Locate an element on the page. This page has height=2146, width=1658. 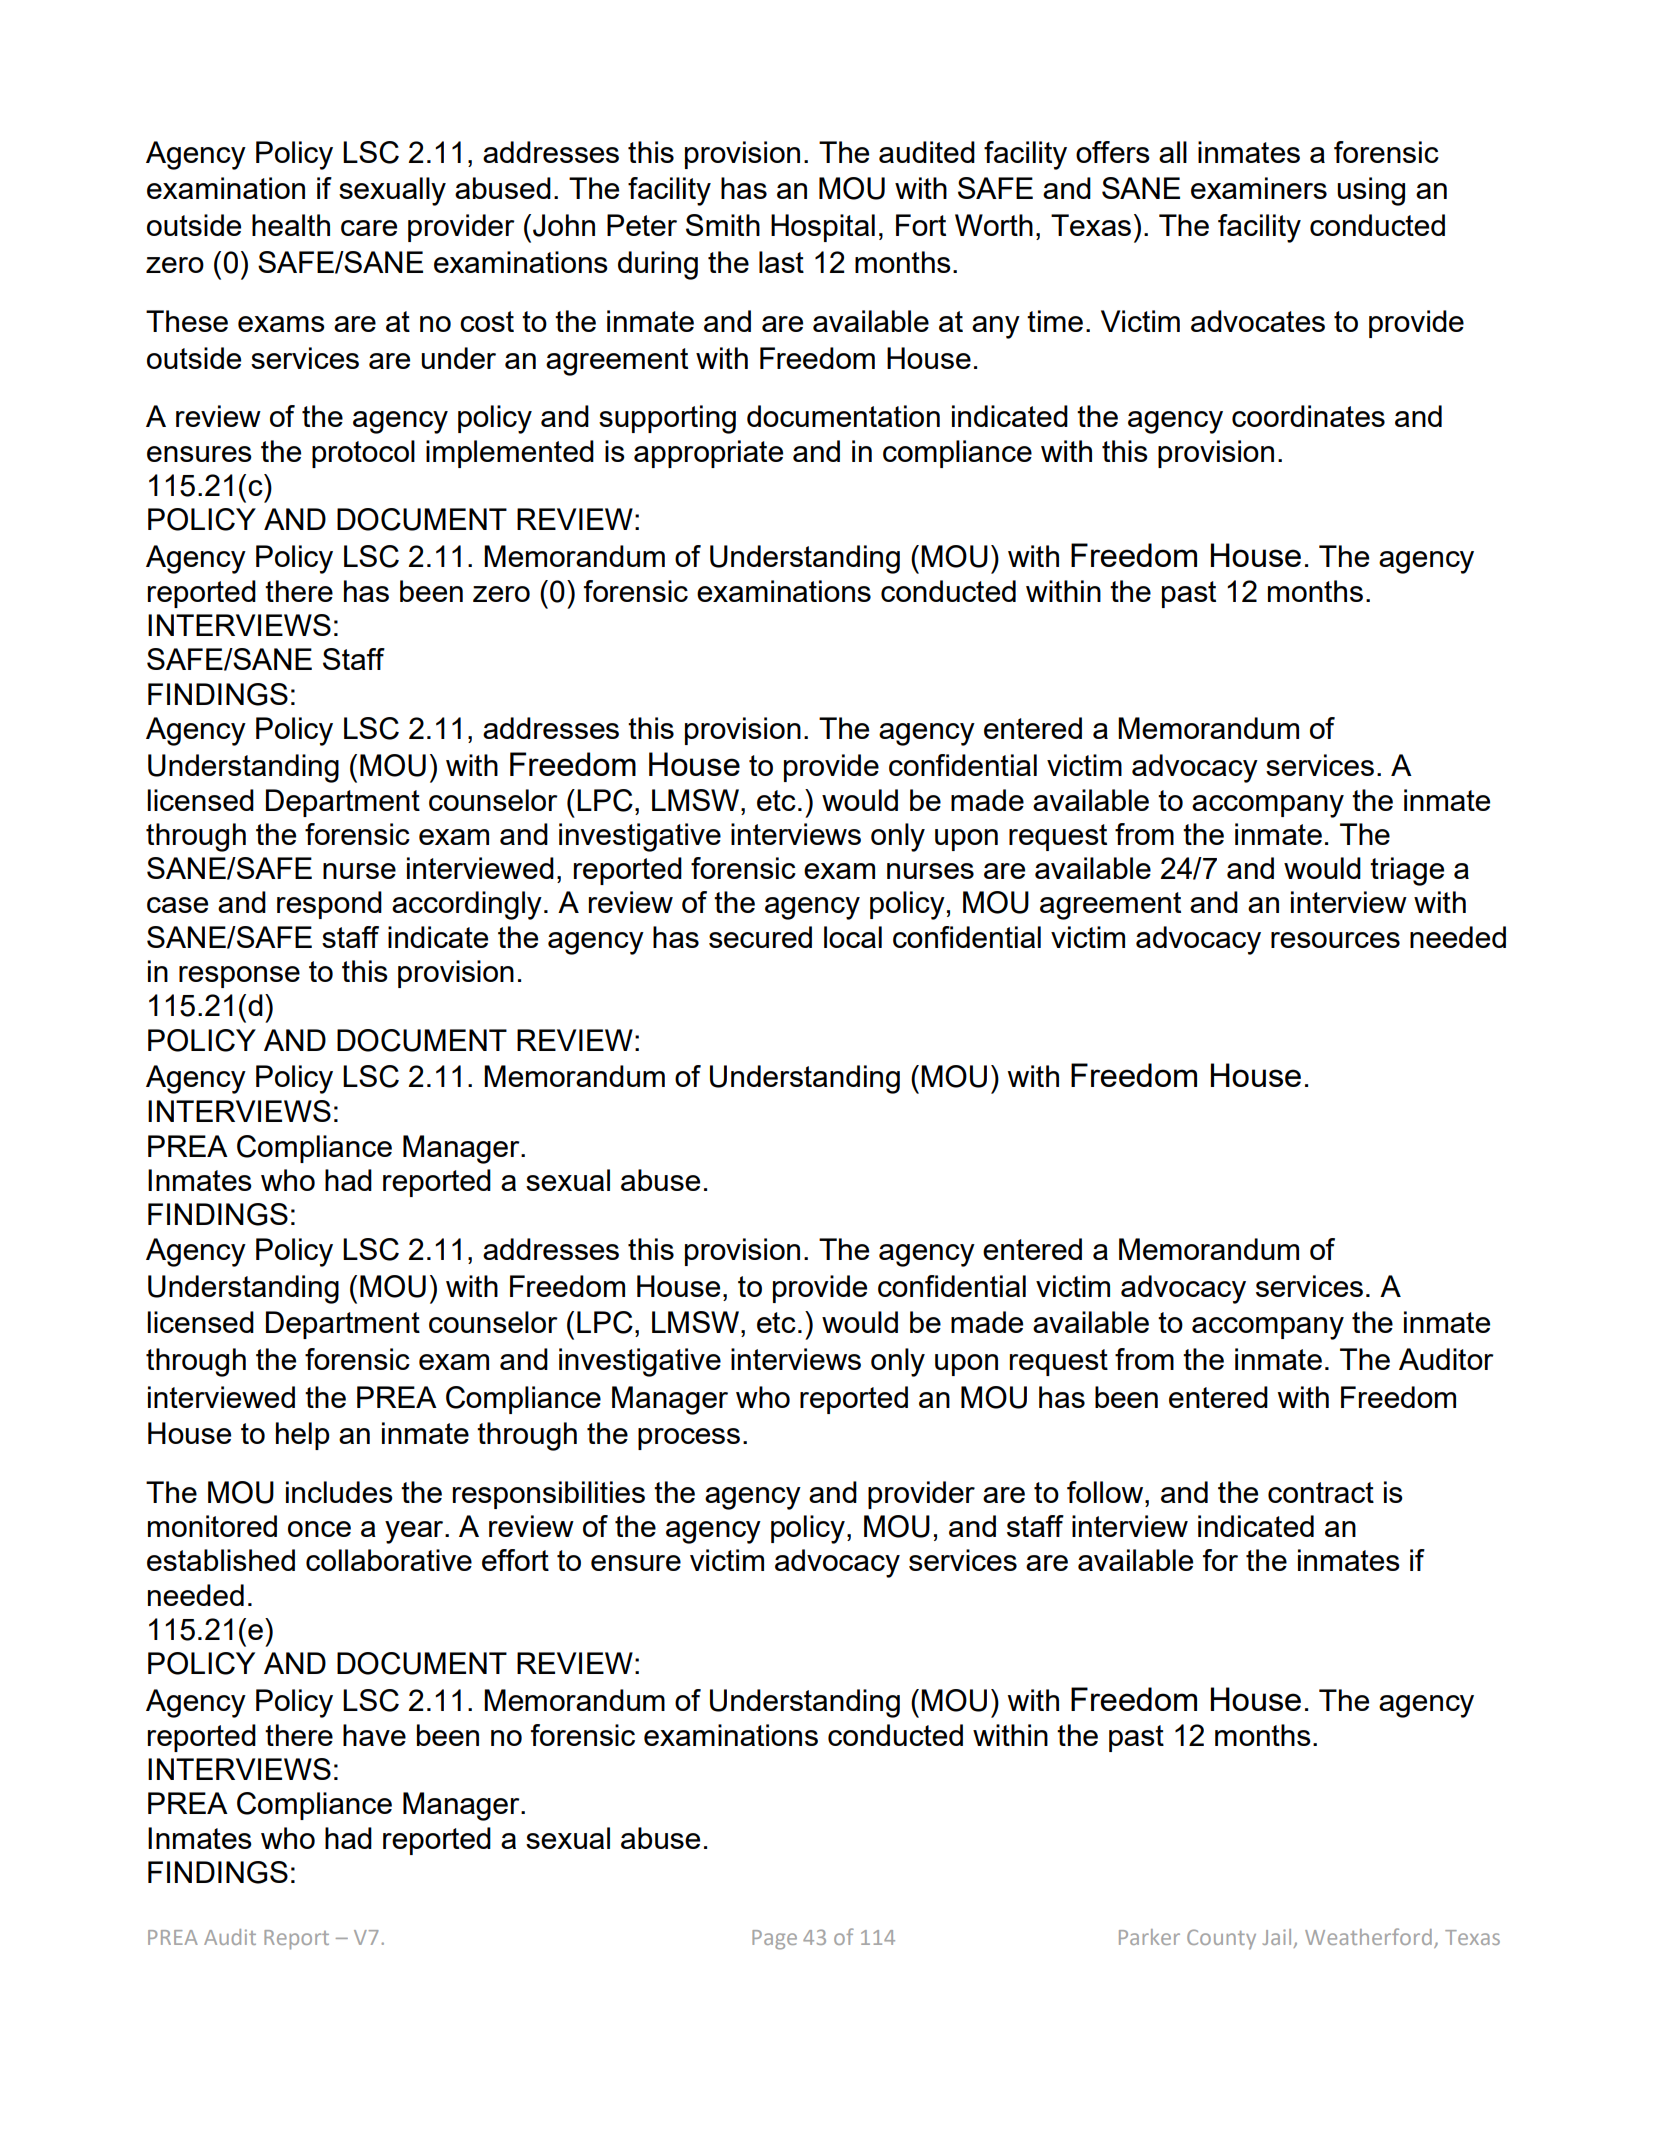
appropriate is located at coordinates (708, 454).
